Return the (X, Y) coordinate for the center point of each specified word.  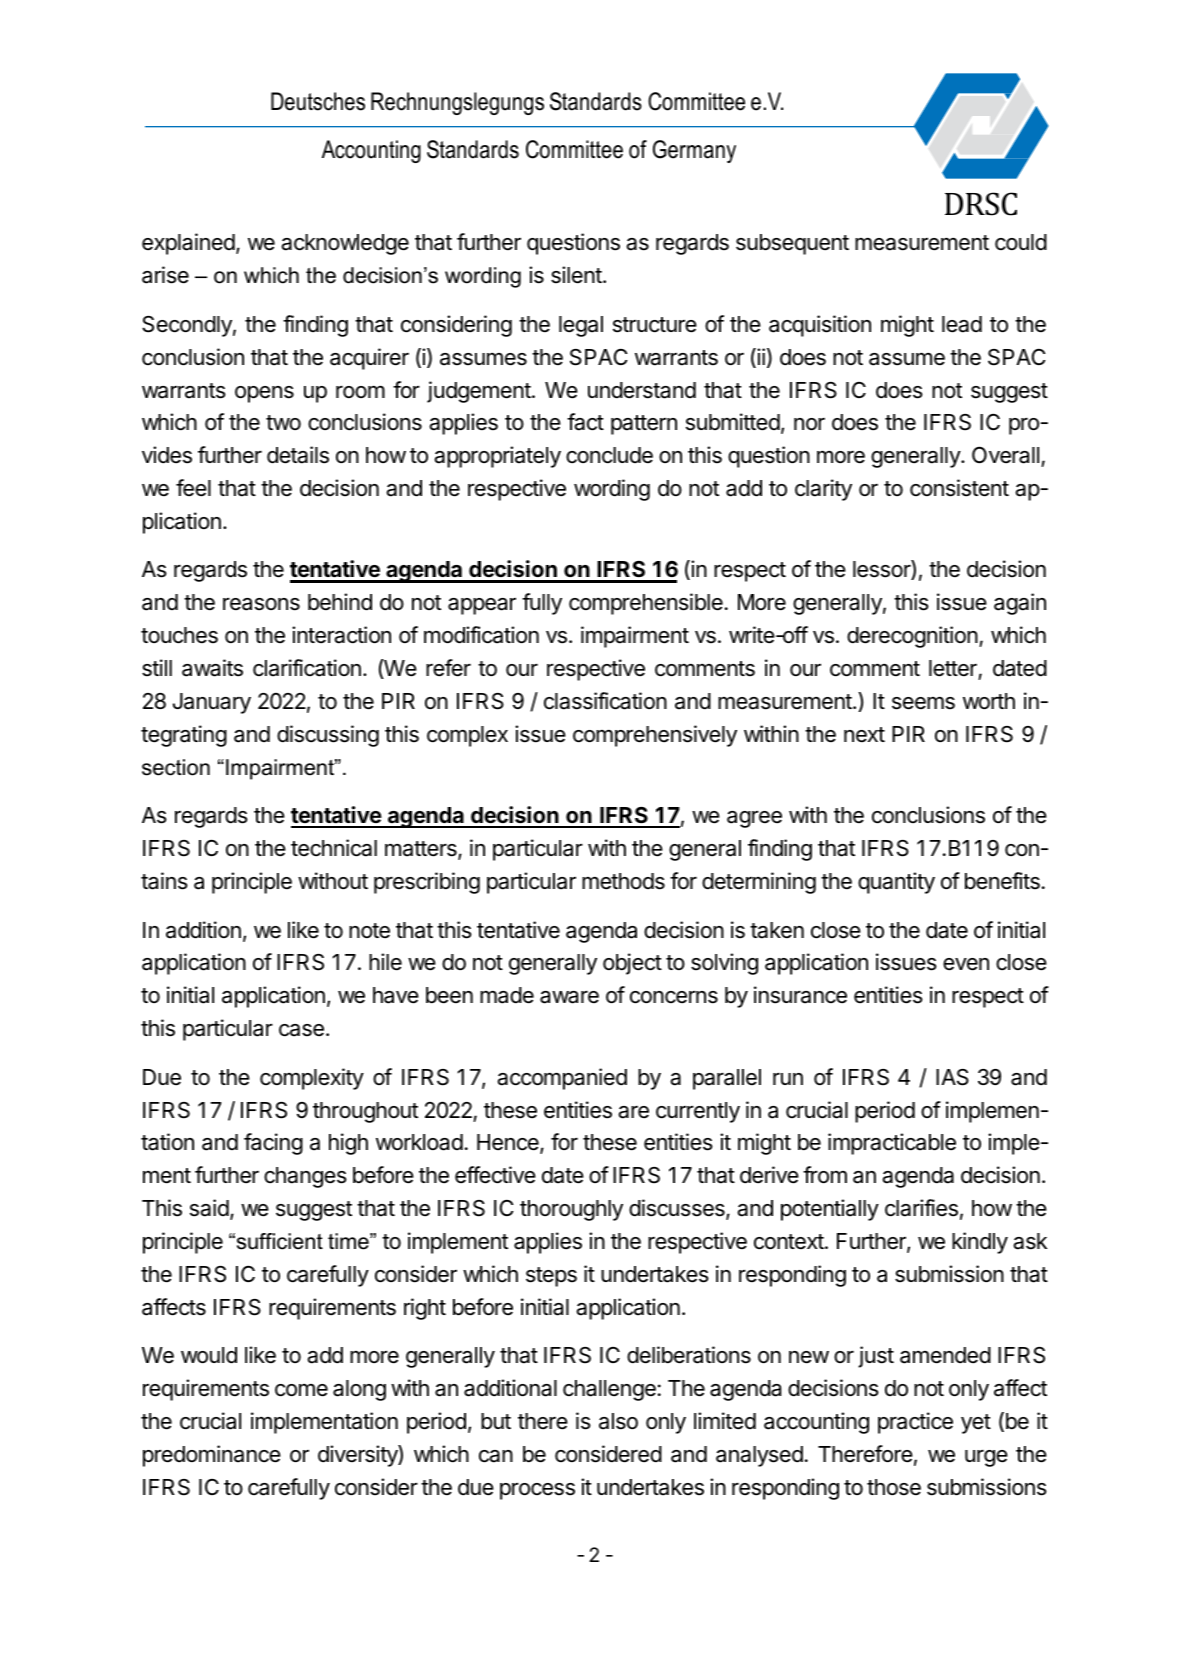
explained (188, 244)
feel (193, 488)
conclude (609, 455)
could (1021, 242)
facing (273, 1144)
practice (915, 1423)
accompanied (562, 1079)
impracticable (892, 1144)
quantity (896, 883)
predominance (212, 1456)
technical (334, 848)
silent (577, 275)
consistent (959, 488)
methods (623, 881)
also (618, 1421)
